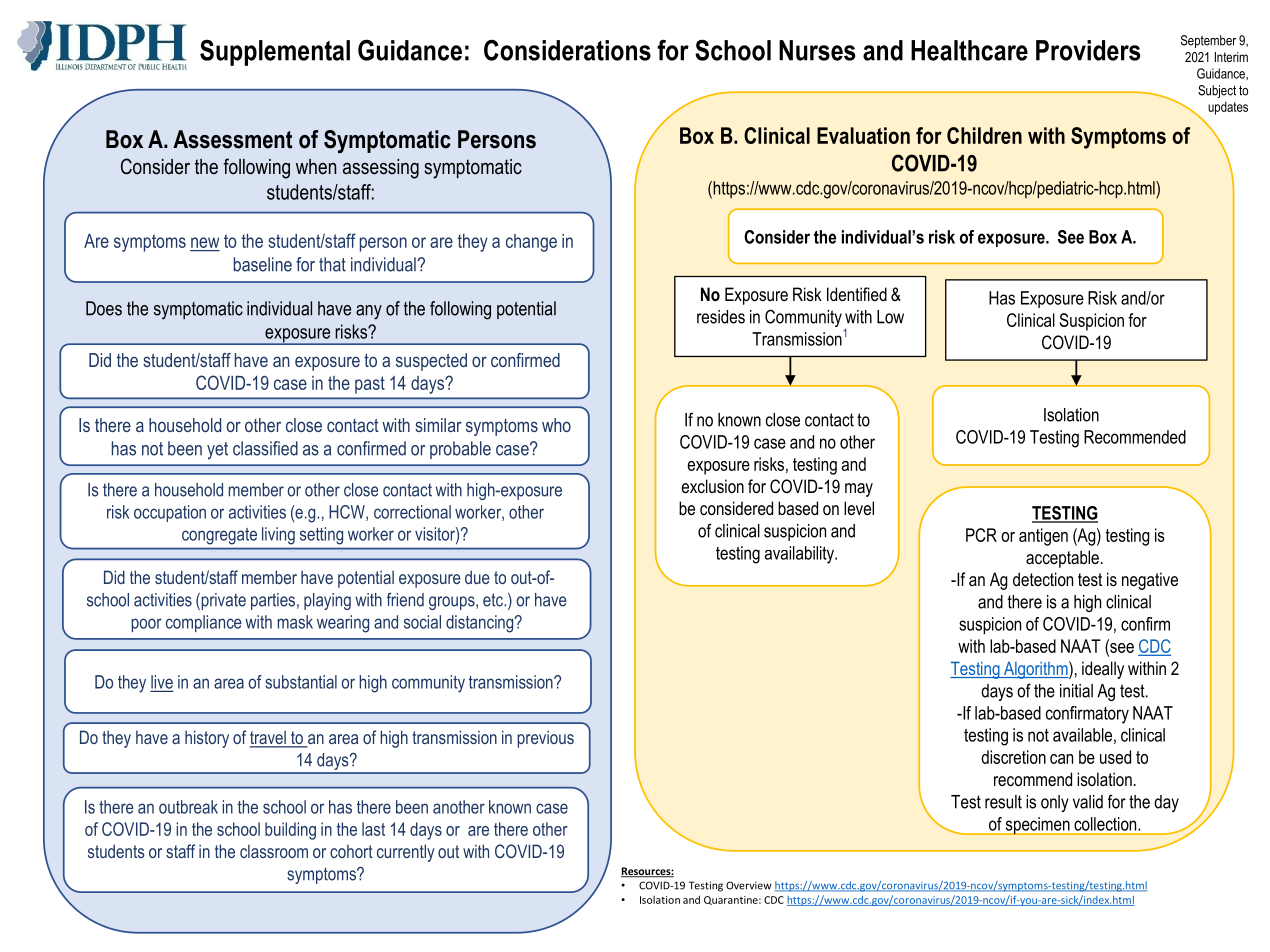  What do you see at coordinates (1043, 537) in the screenshot?
I see `antigen` at bounding box center [1043, 537].
